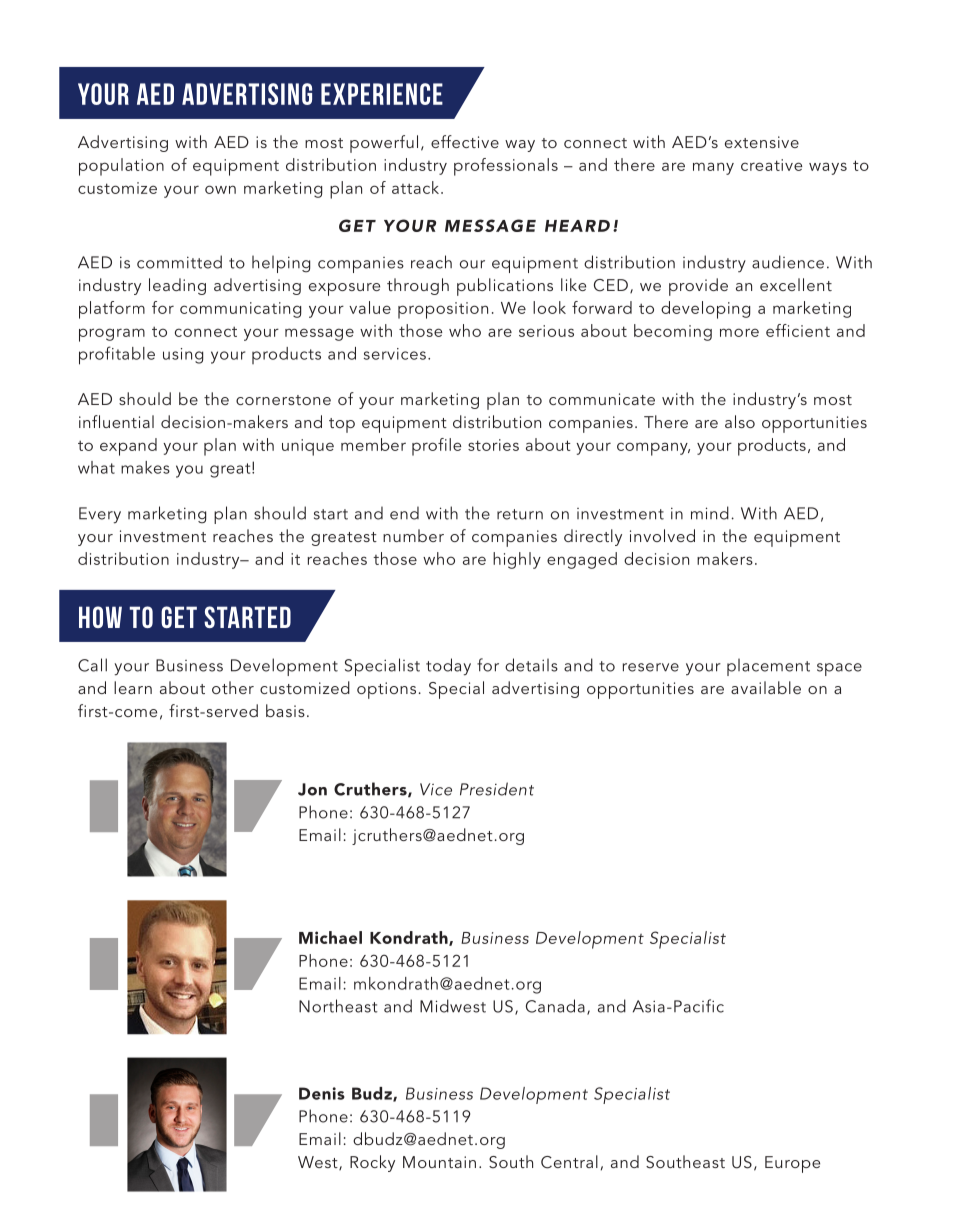 The image size is (958, 1232). Describe the element at coordinates (100, 617) in the screenshot. I see `HOW` at that location.
